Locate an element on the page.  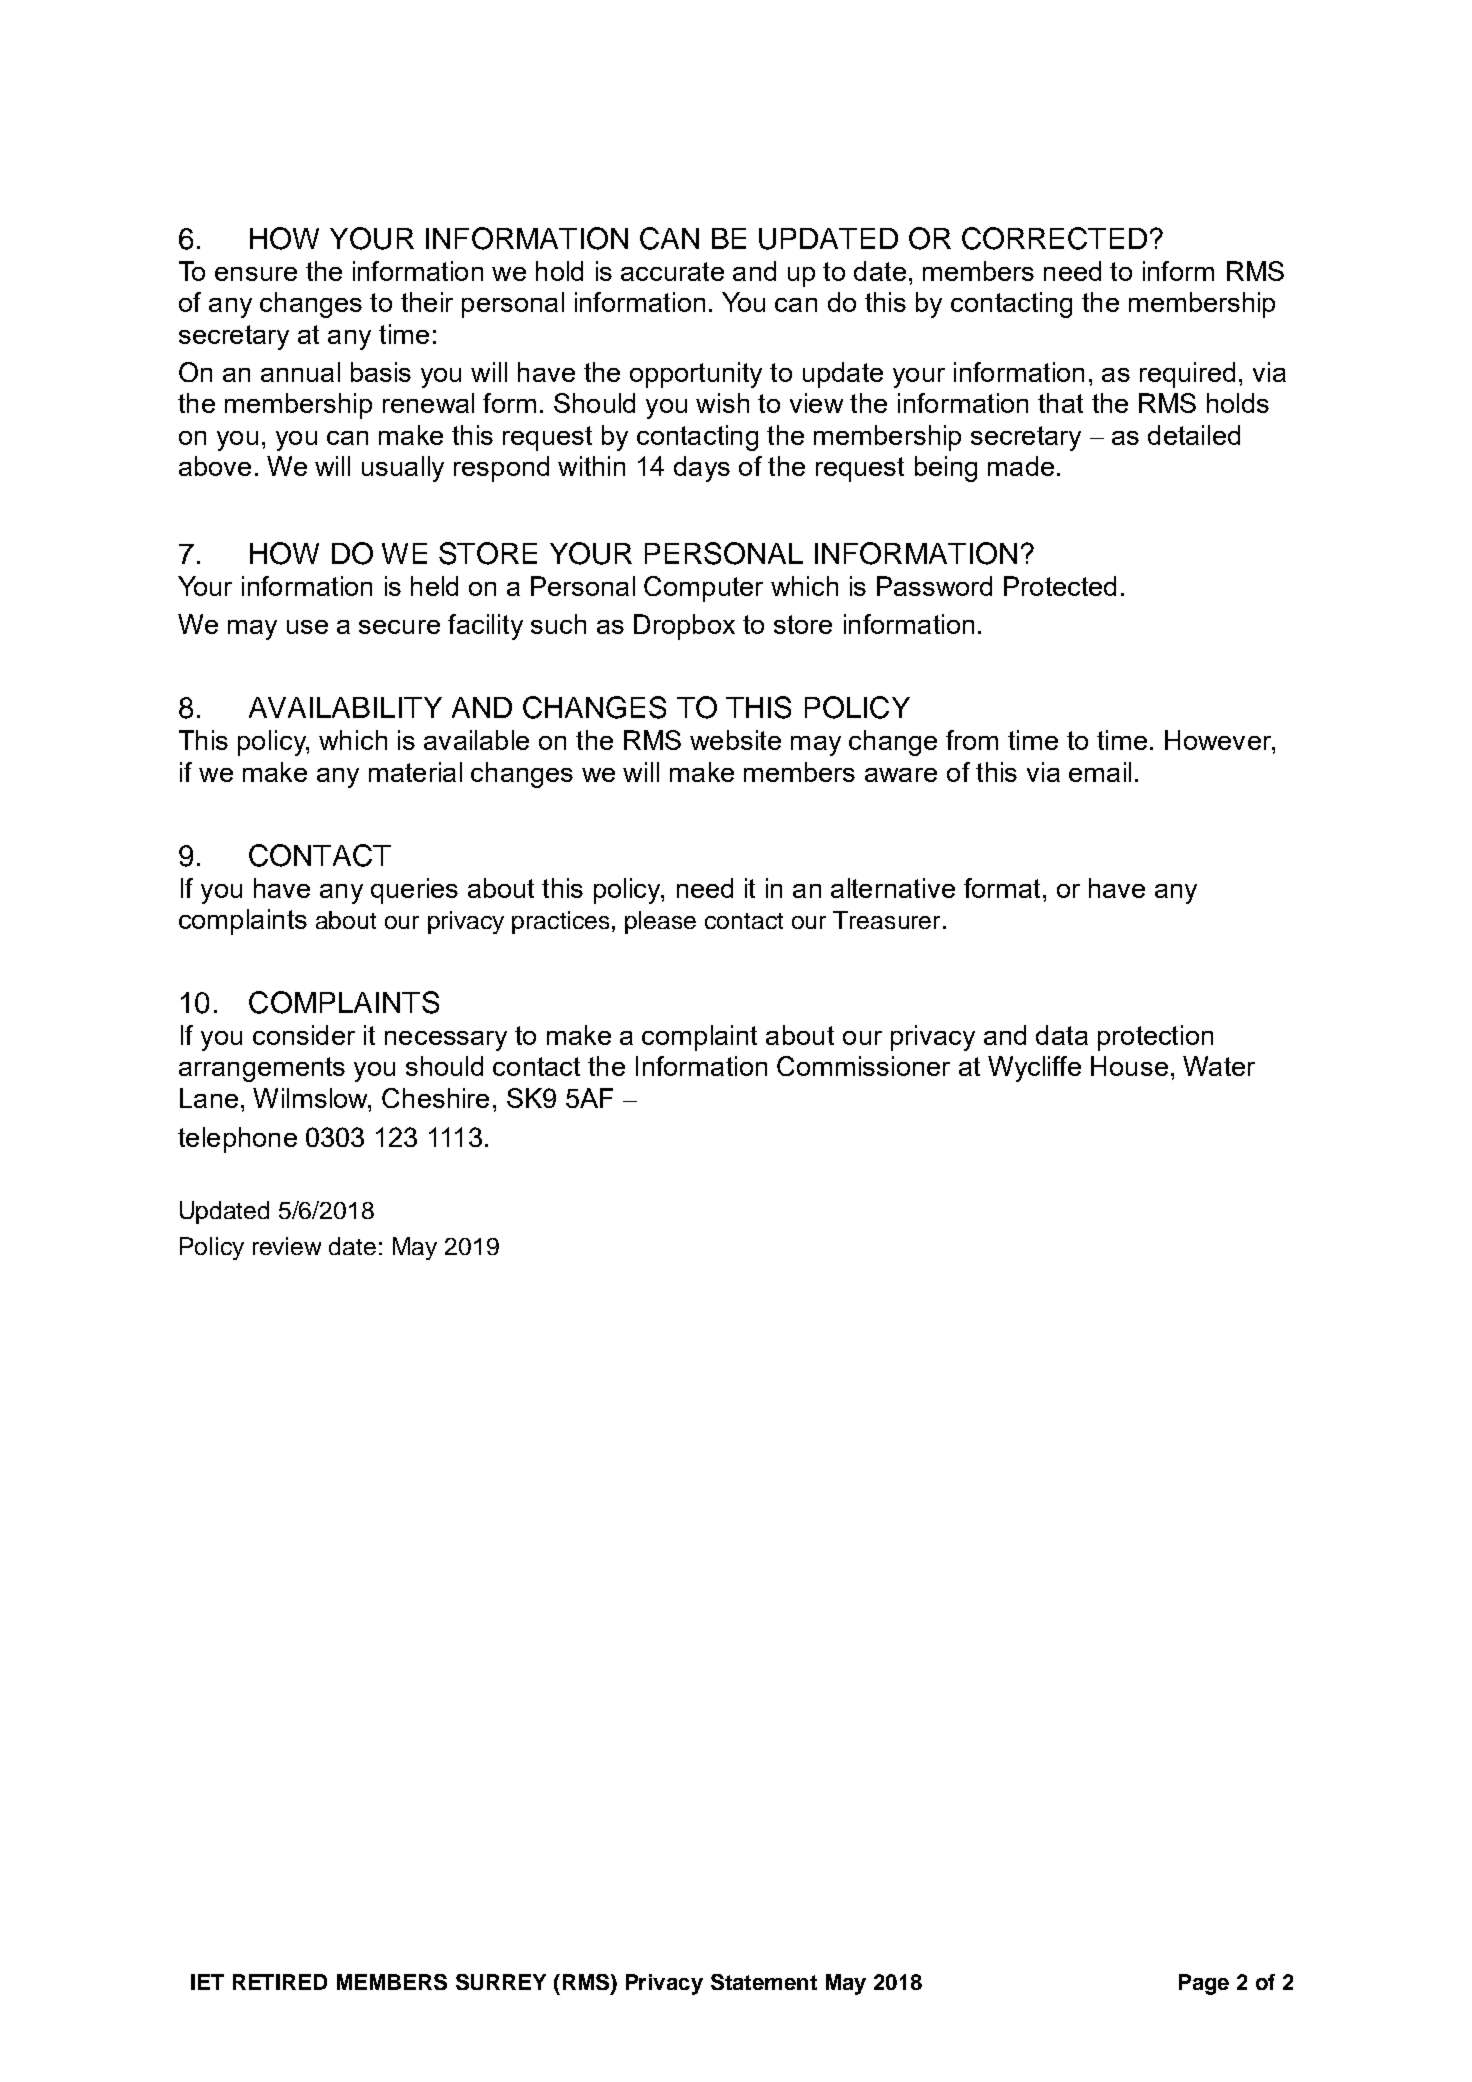
ensure is located at coordinates (256, 274).
